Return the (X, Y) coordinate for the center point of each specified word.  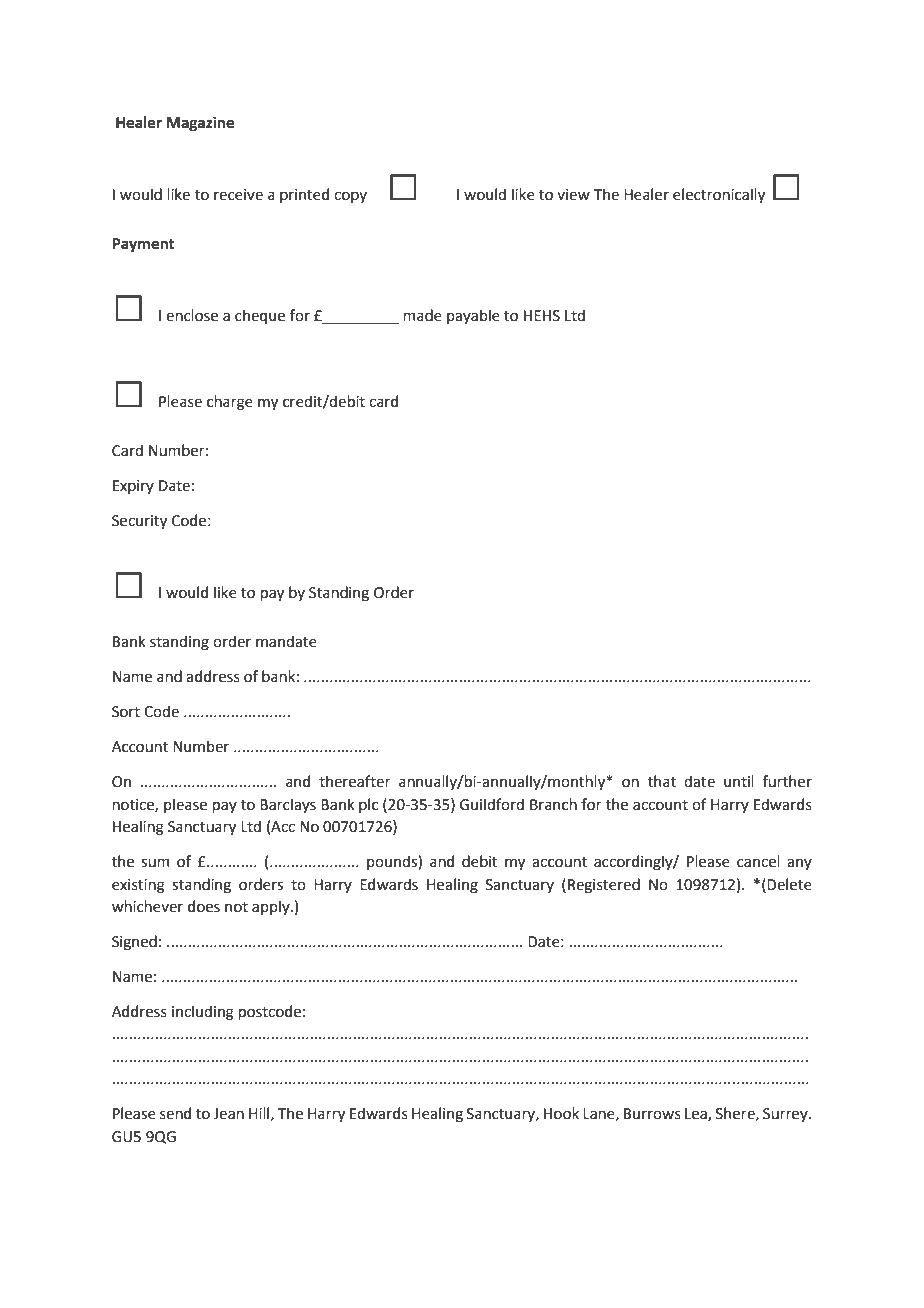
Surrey (786, 1115)
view (573, 195)
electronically (719, 195)
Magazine (200, 124)
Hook (561, 1113)
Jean (228, 1114)
